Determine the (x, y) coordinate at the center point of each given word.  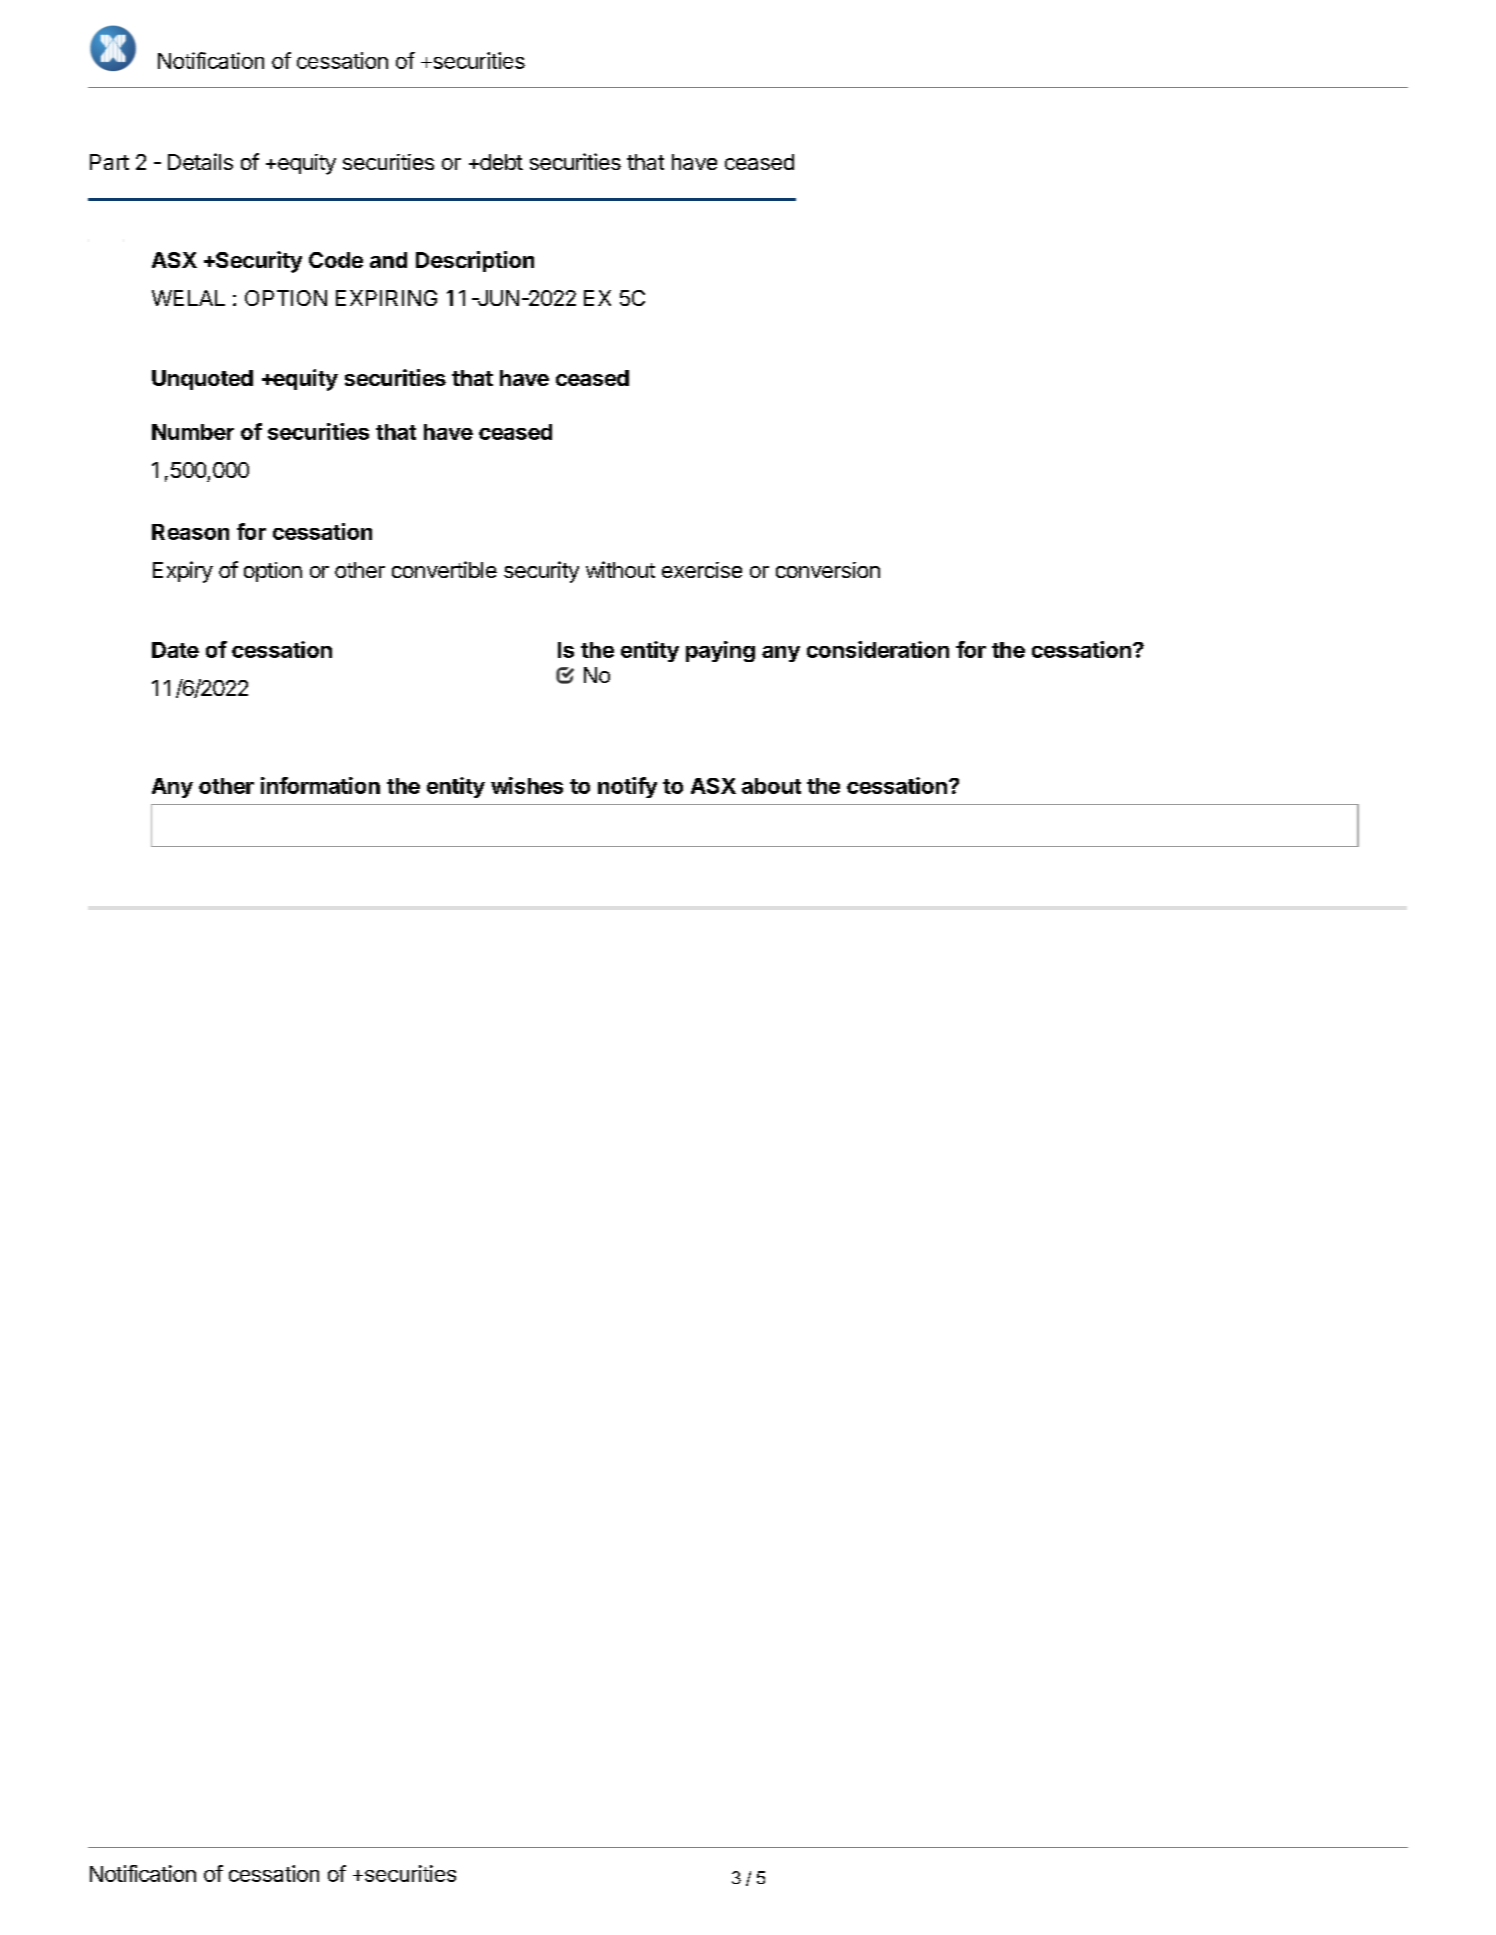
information (320, 785)
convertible (444, 569)
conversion (828, 570)
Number (193, 432)
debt (500, 162)
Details (200, 161)
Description (475, 261)
